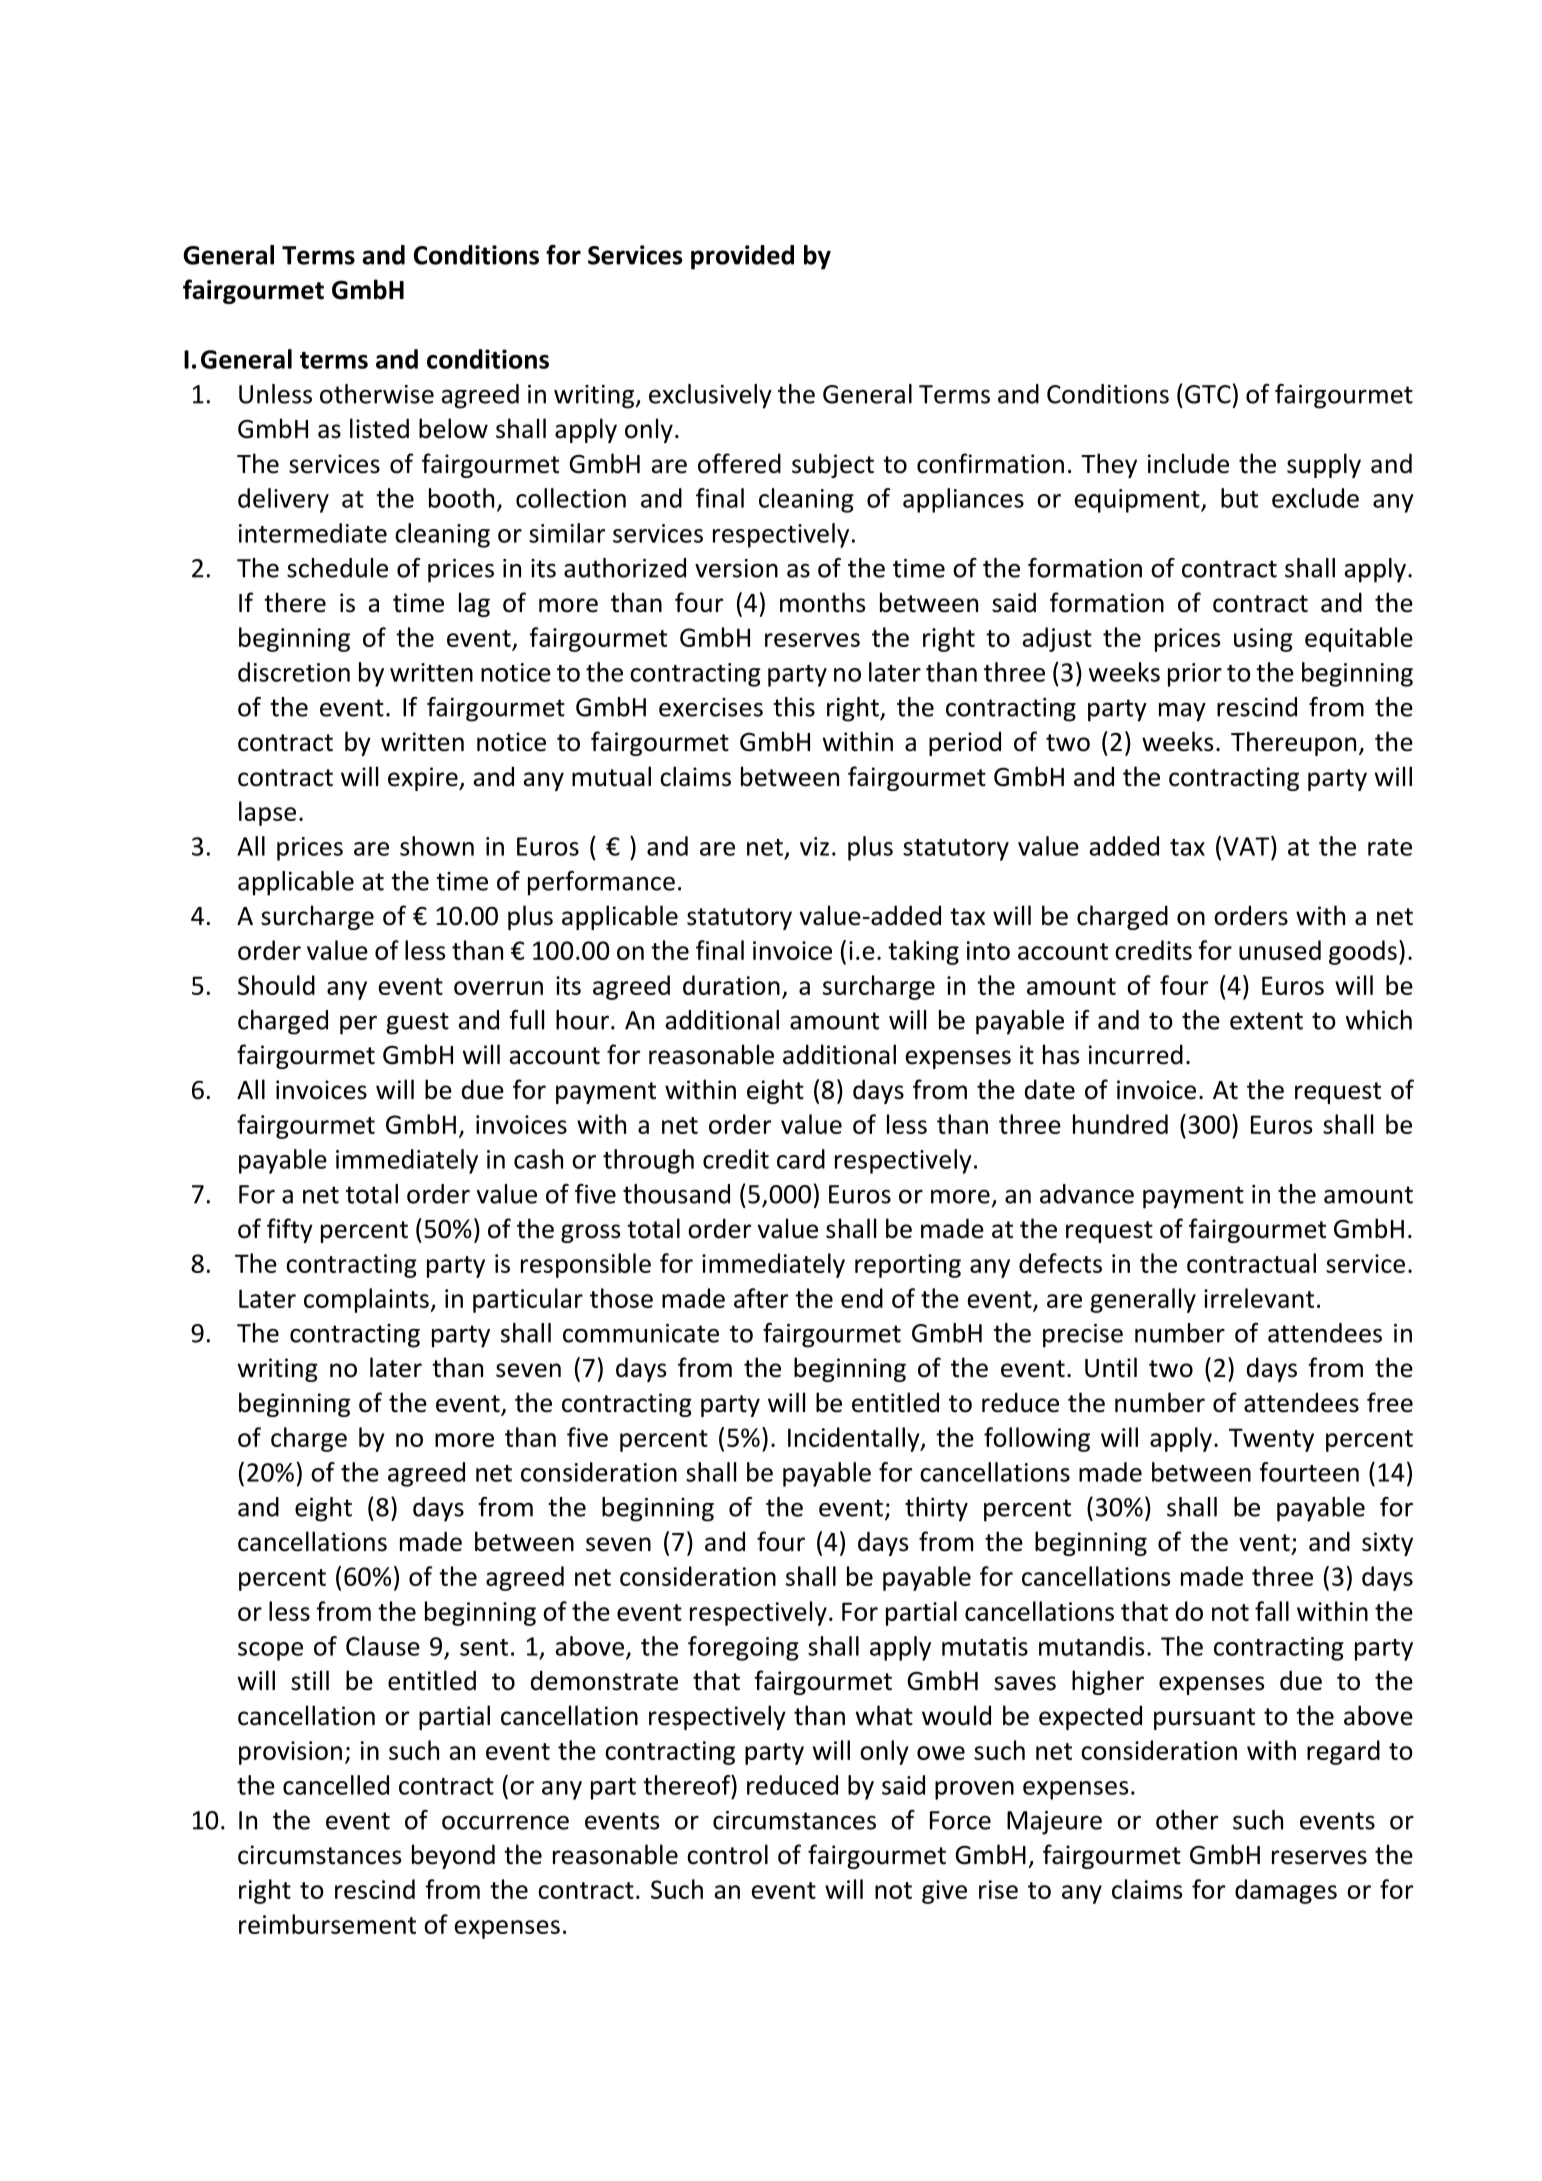  What do you see at coordinates (417, 1023) in the image?
I see `guest` at bounding box center [417, 1023].
